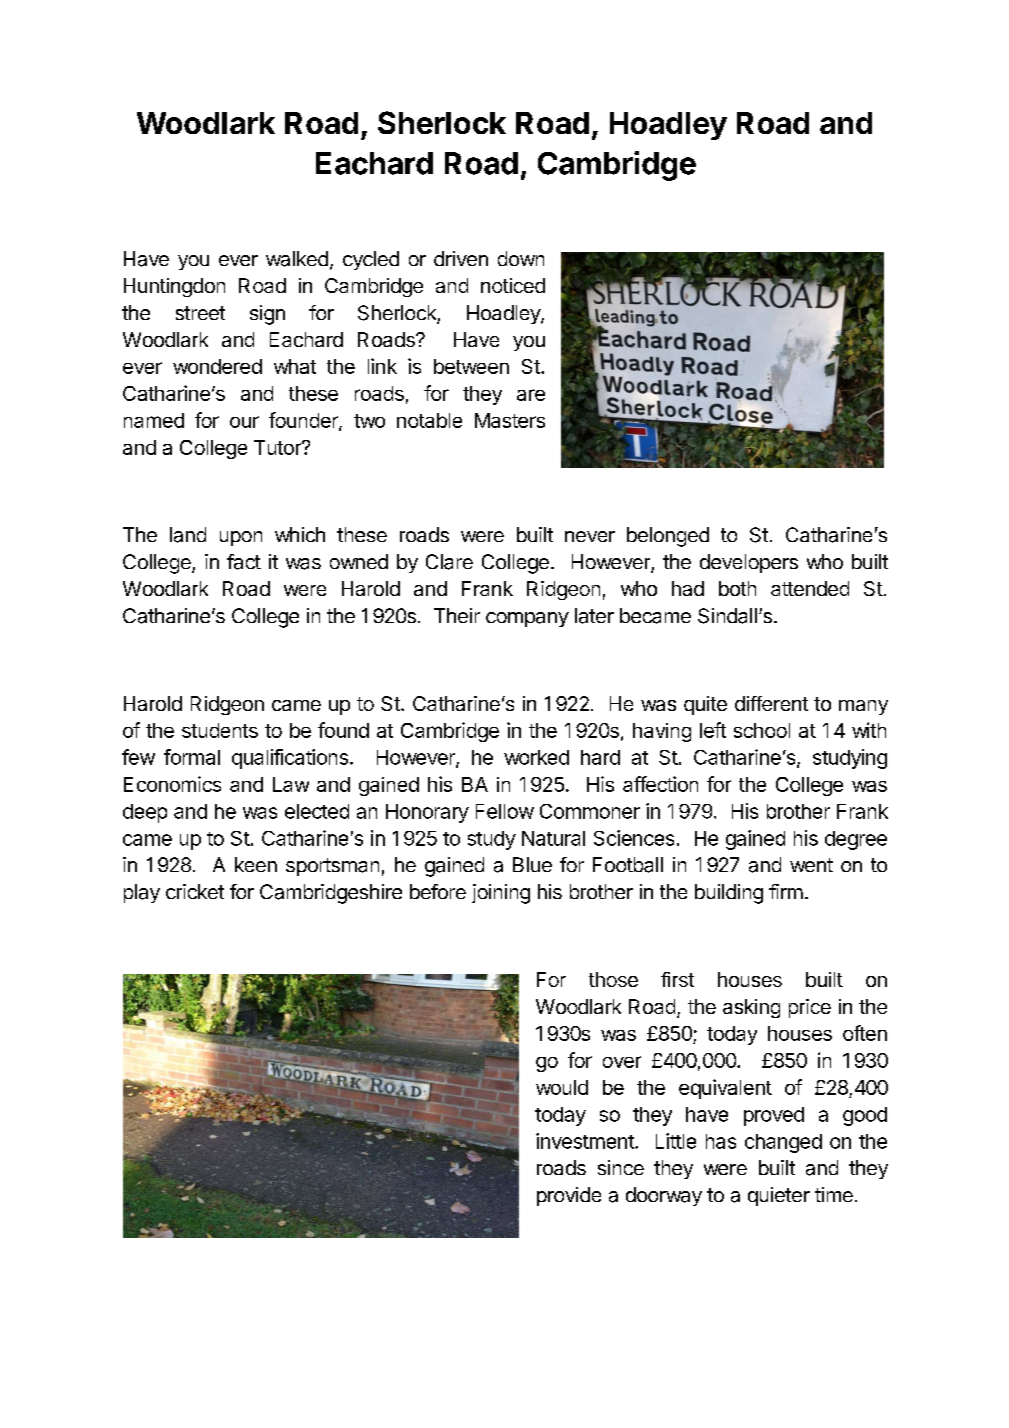 The width and height of the screenshot is (1009, 1428). I want to click on attended, so click(810, 588).
